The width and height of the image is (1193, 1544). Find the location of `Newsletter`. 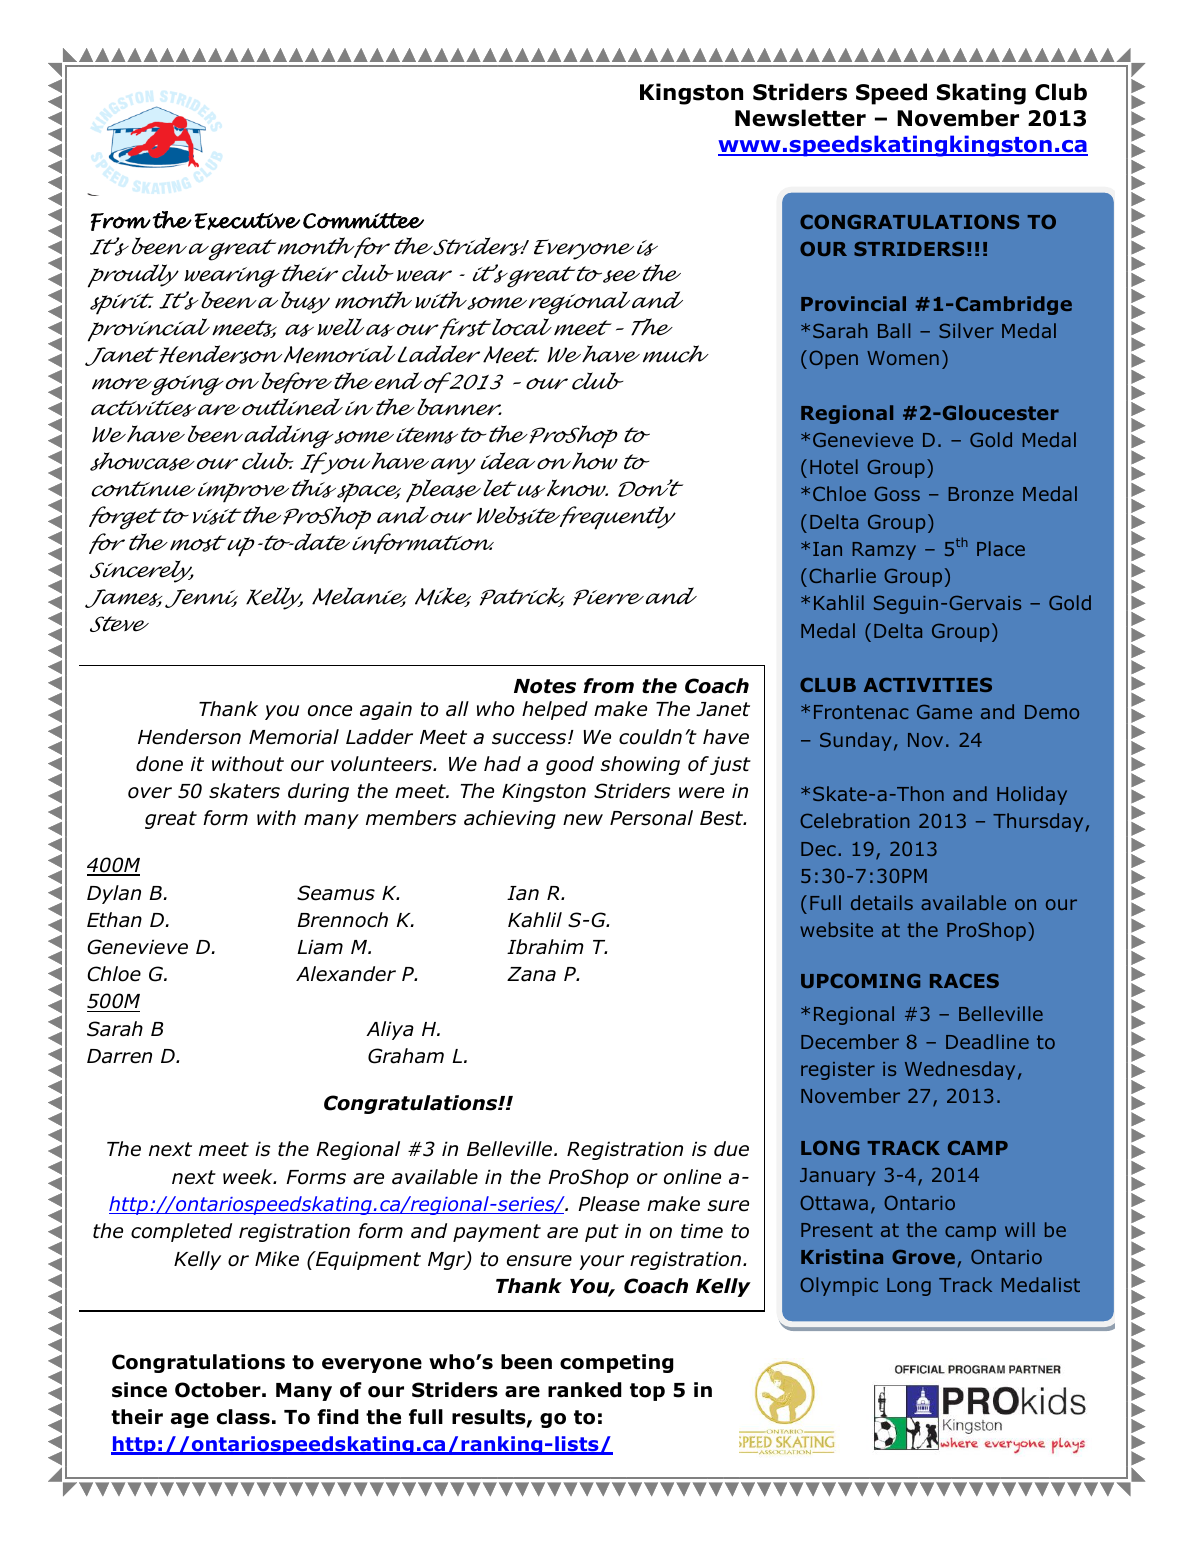

Newsletter is located at coordinates (800, 118).
